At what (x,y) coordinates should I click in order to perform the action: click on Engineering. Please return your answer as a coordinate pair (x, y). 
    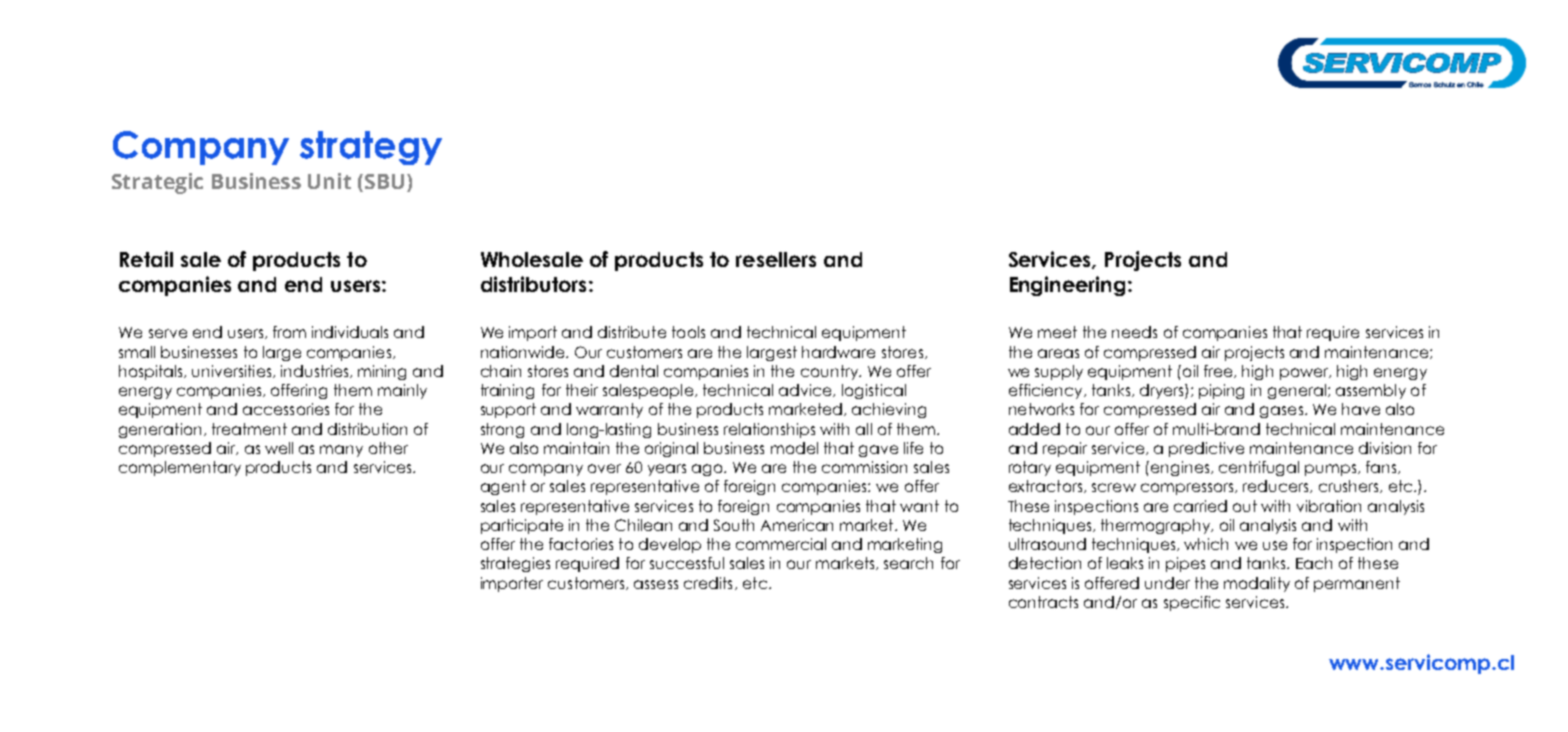
    Looking at the image, I should click on (1069, 286).
